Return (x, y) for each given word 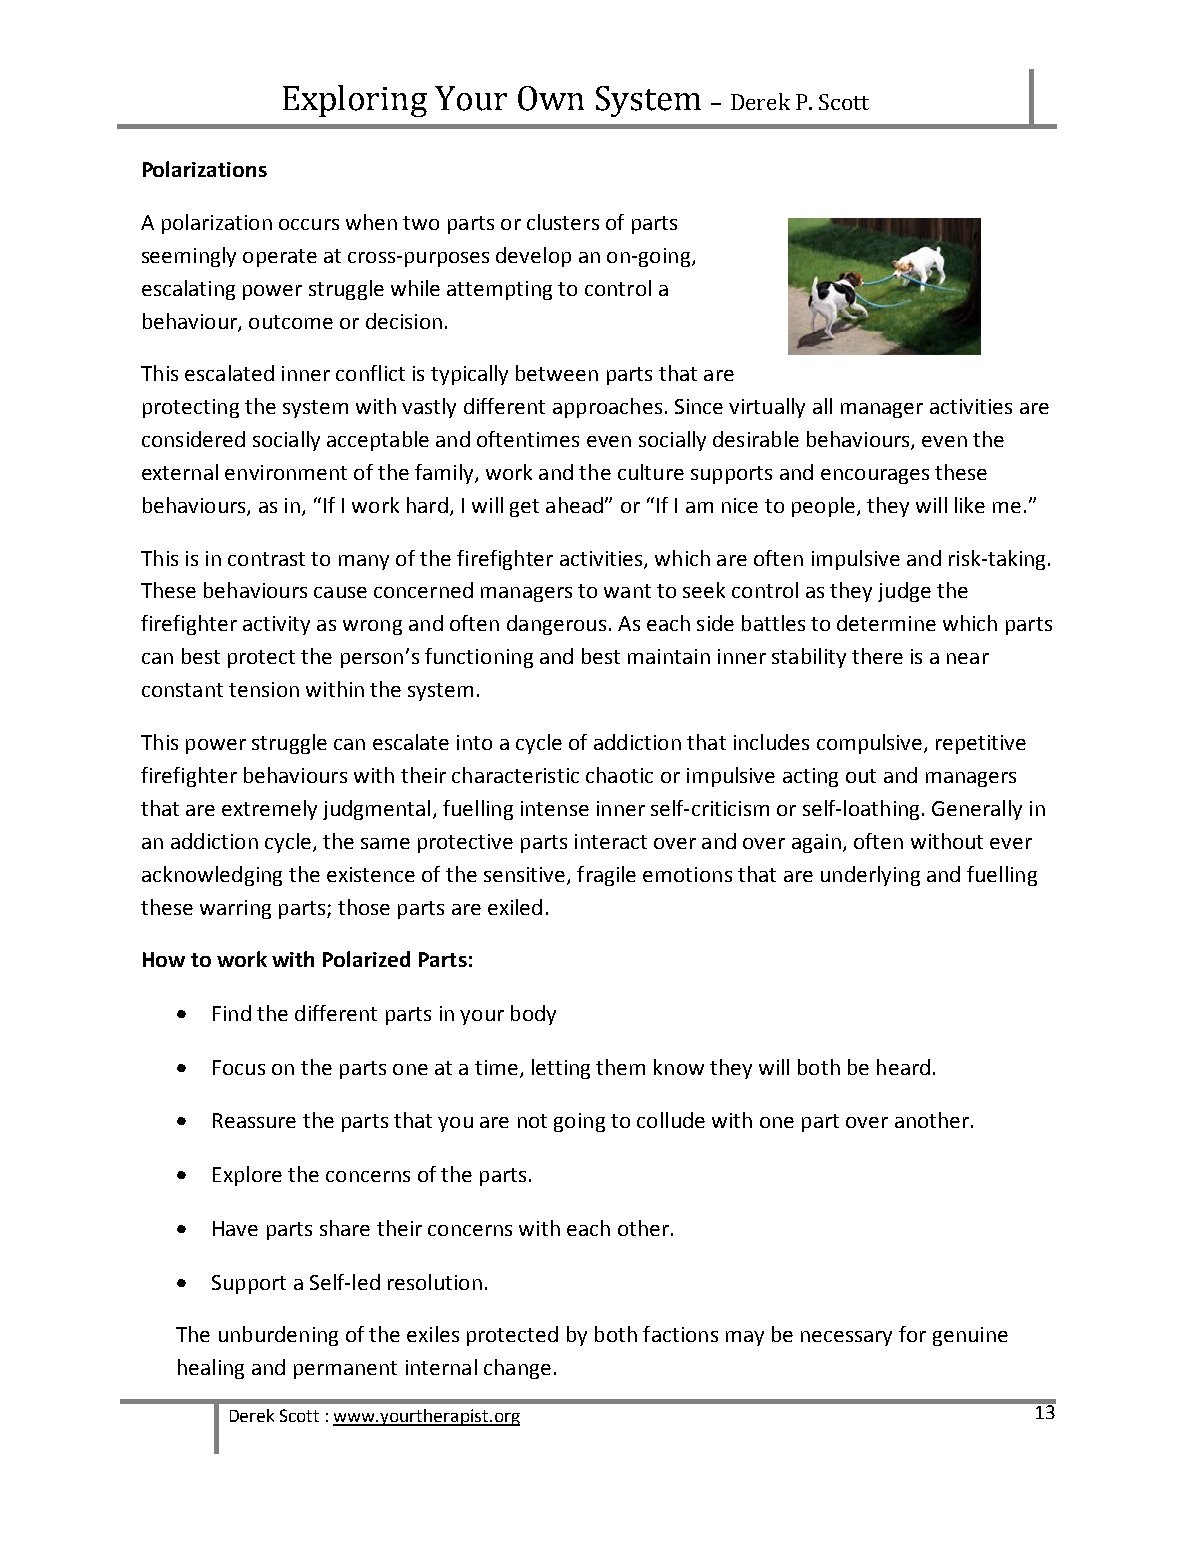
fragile (606, 876)
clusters (563, 222)
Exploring (355, 101)
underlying (870, 876)
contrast (266, 559)
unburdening (278, 1336)
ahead (574, 505)
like (970, 505)
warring (235, 909)
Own (551, 98)
